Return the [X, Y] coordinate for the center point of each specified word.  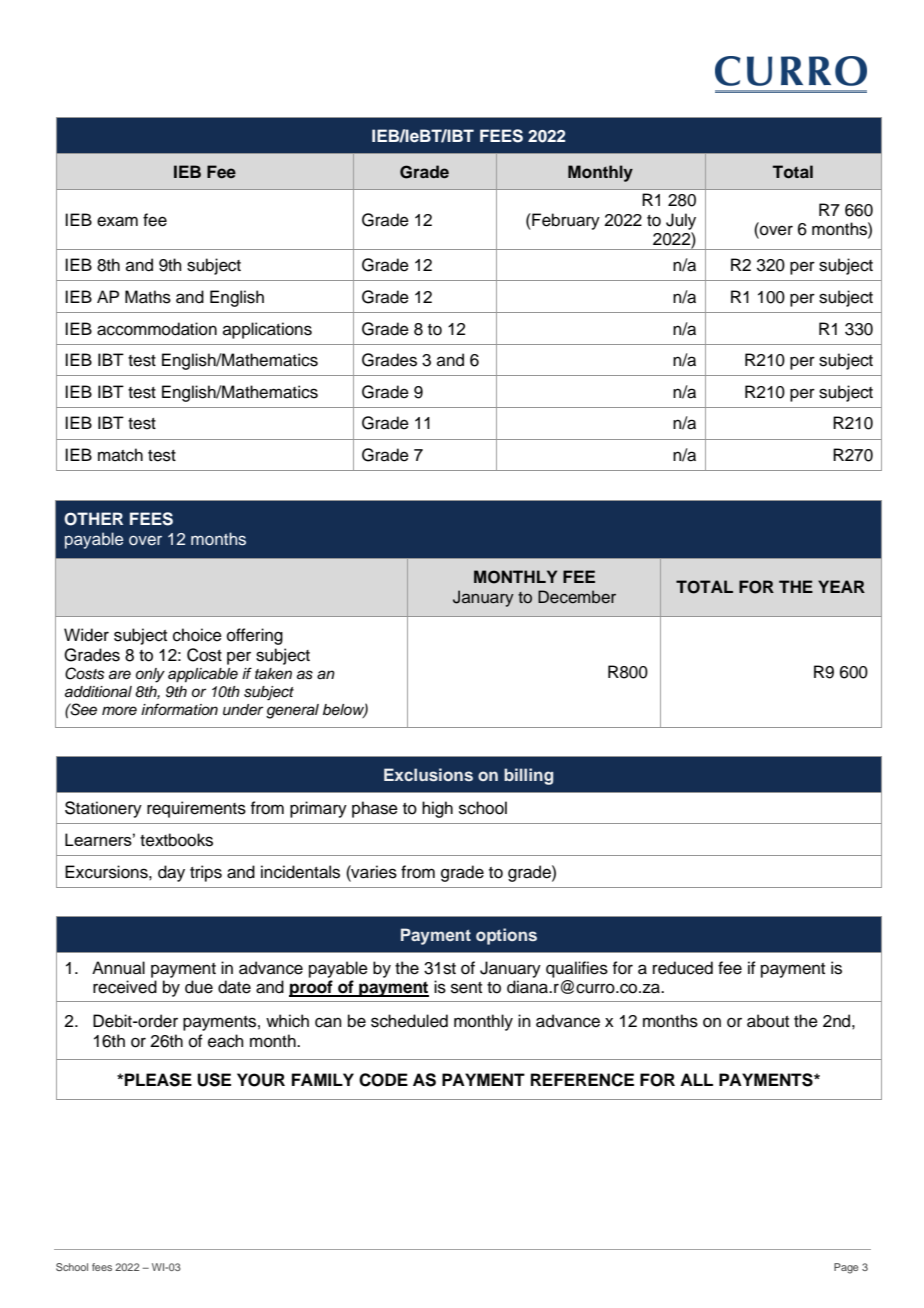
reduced [683, 968]
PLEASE [158, 1080]
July [681, 221]
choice [197, 635]
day [171, 873]
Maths [148, 297]
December [577, 597]
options [506, 936]
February [565, 221]
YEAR [841, 586]
